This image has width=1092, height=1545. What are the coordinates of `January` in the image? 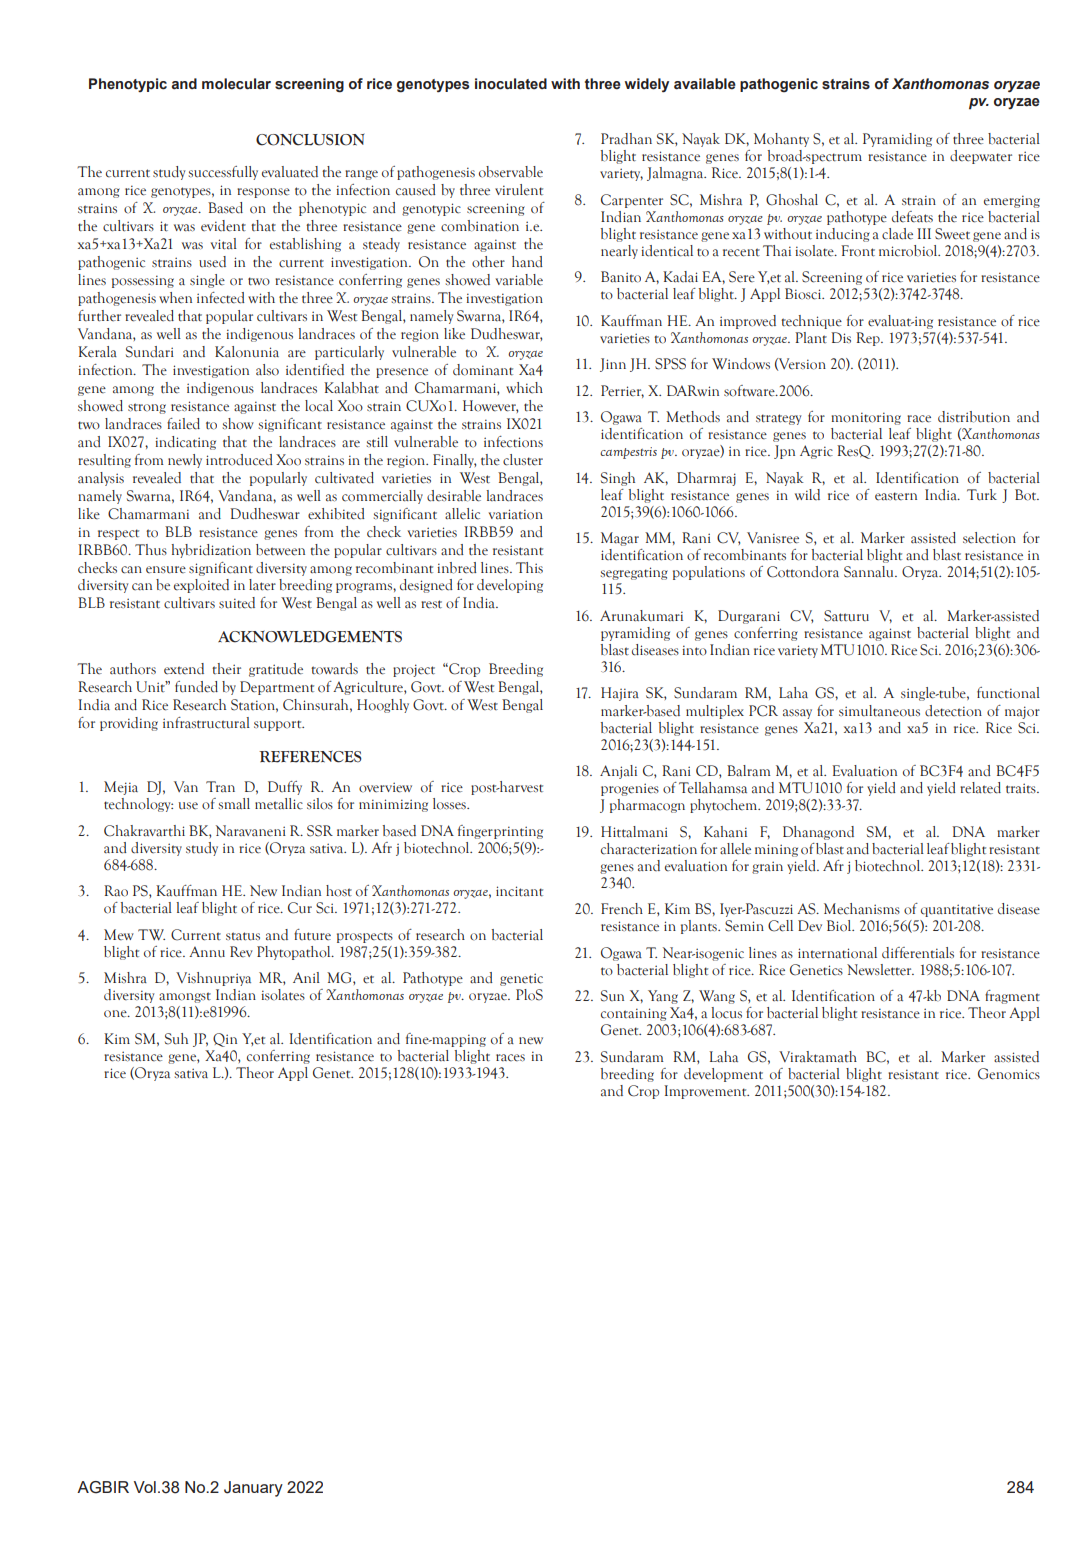 It's located at (253, 1489).
